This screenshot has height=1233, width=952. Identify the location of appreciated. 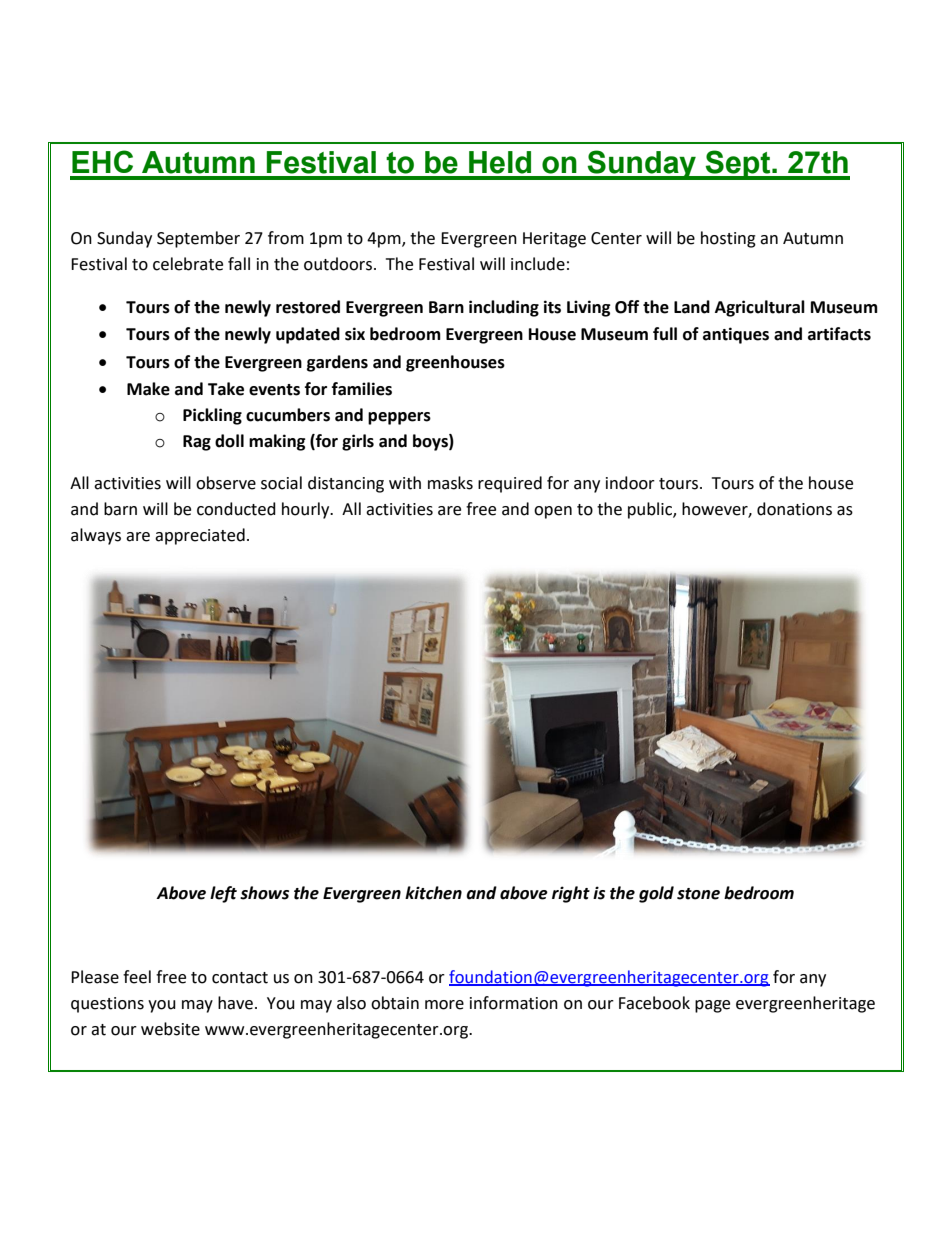
(200, 536).
